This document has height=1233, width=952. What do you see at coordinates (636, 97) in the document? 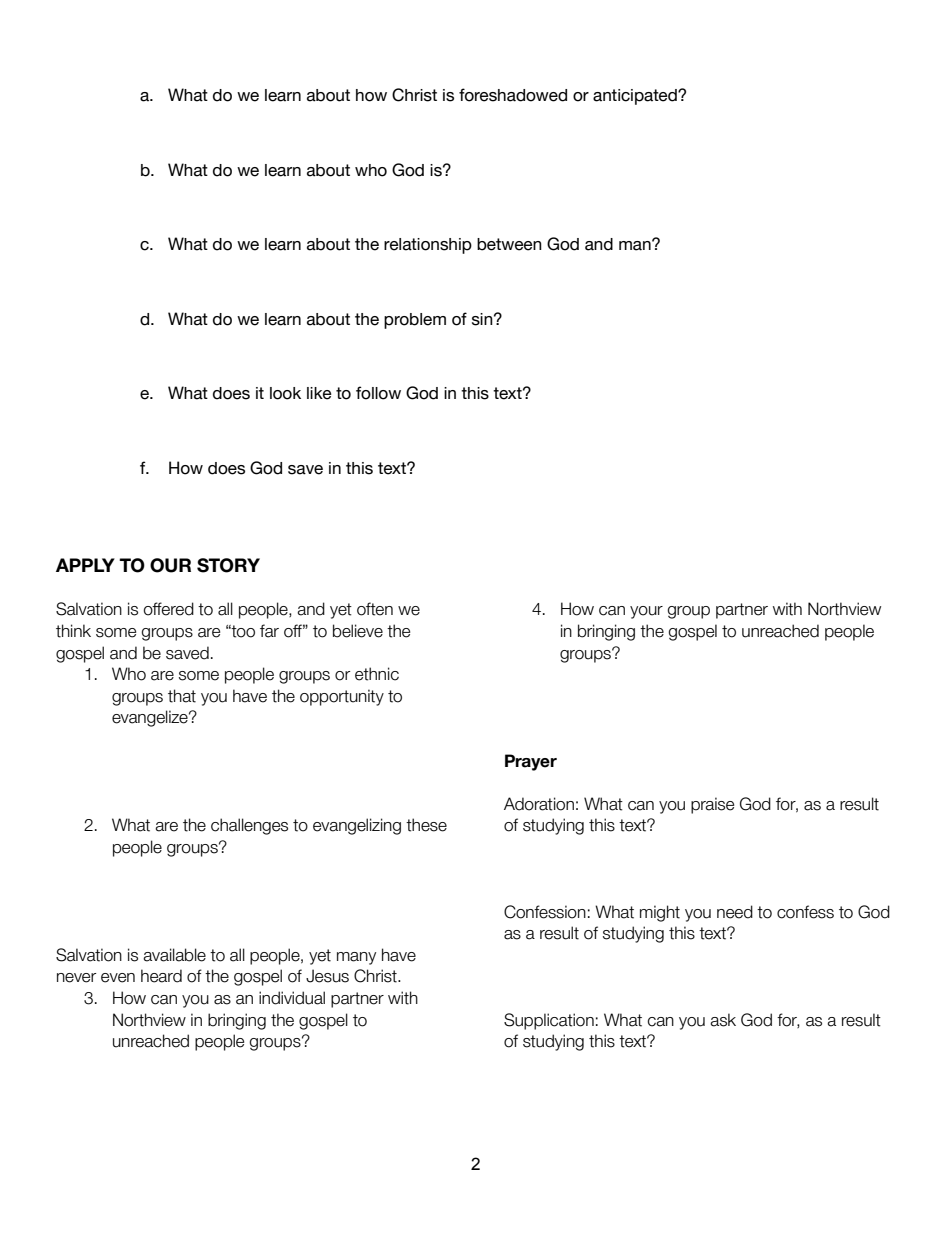
I see `anticipated` at bounding box center [636, 97].
